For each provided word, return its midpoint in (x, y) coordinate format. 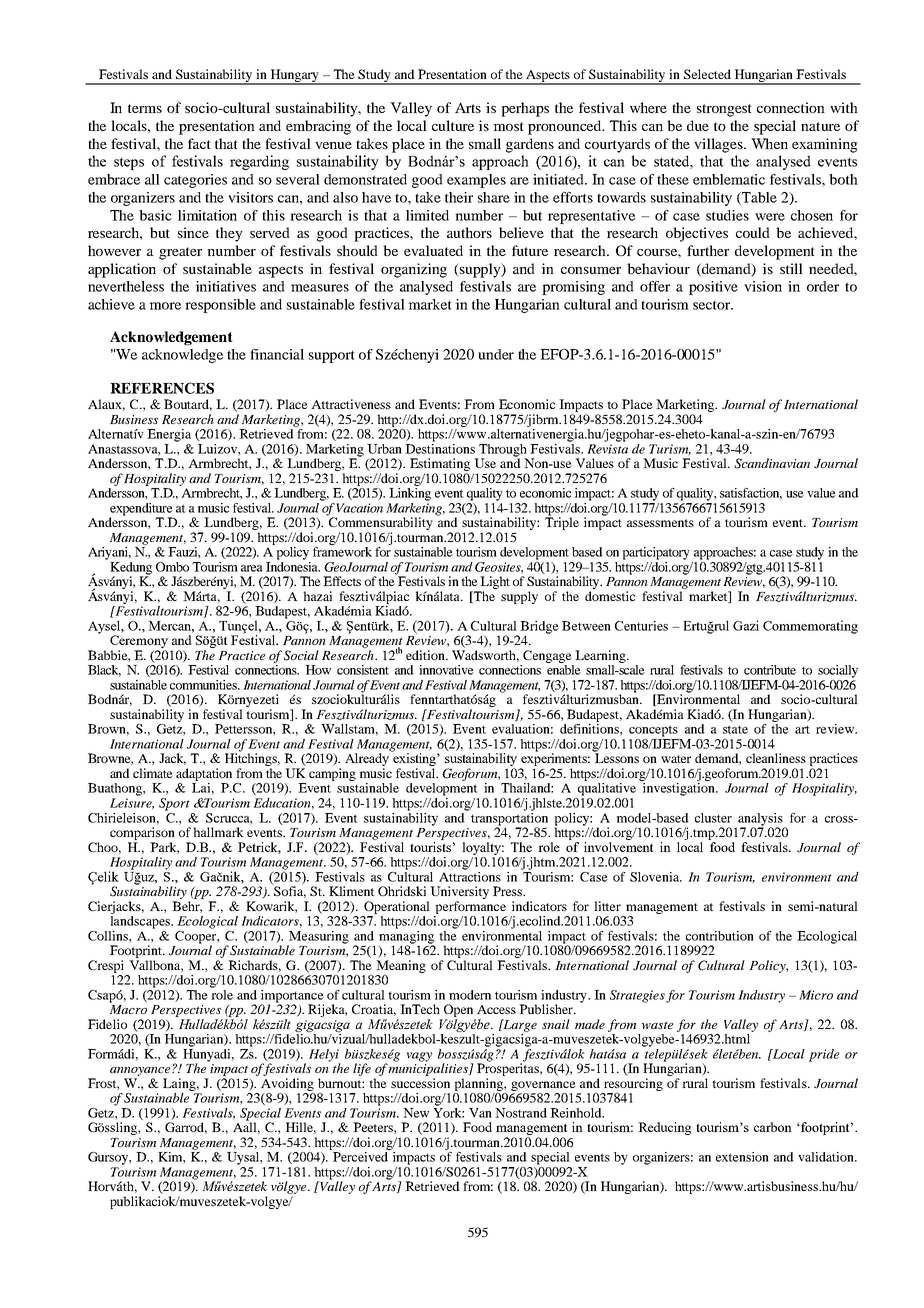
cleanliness (776, 758)
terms (145, 108)
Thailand (527, 788)
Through (502, 451)
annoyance (141, 1073)
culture (453, 125)
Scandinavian (772, 463)
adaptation (204, 774)
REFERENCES (162, 388)
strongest (724, 110)
